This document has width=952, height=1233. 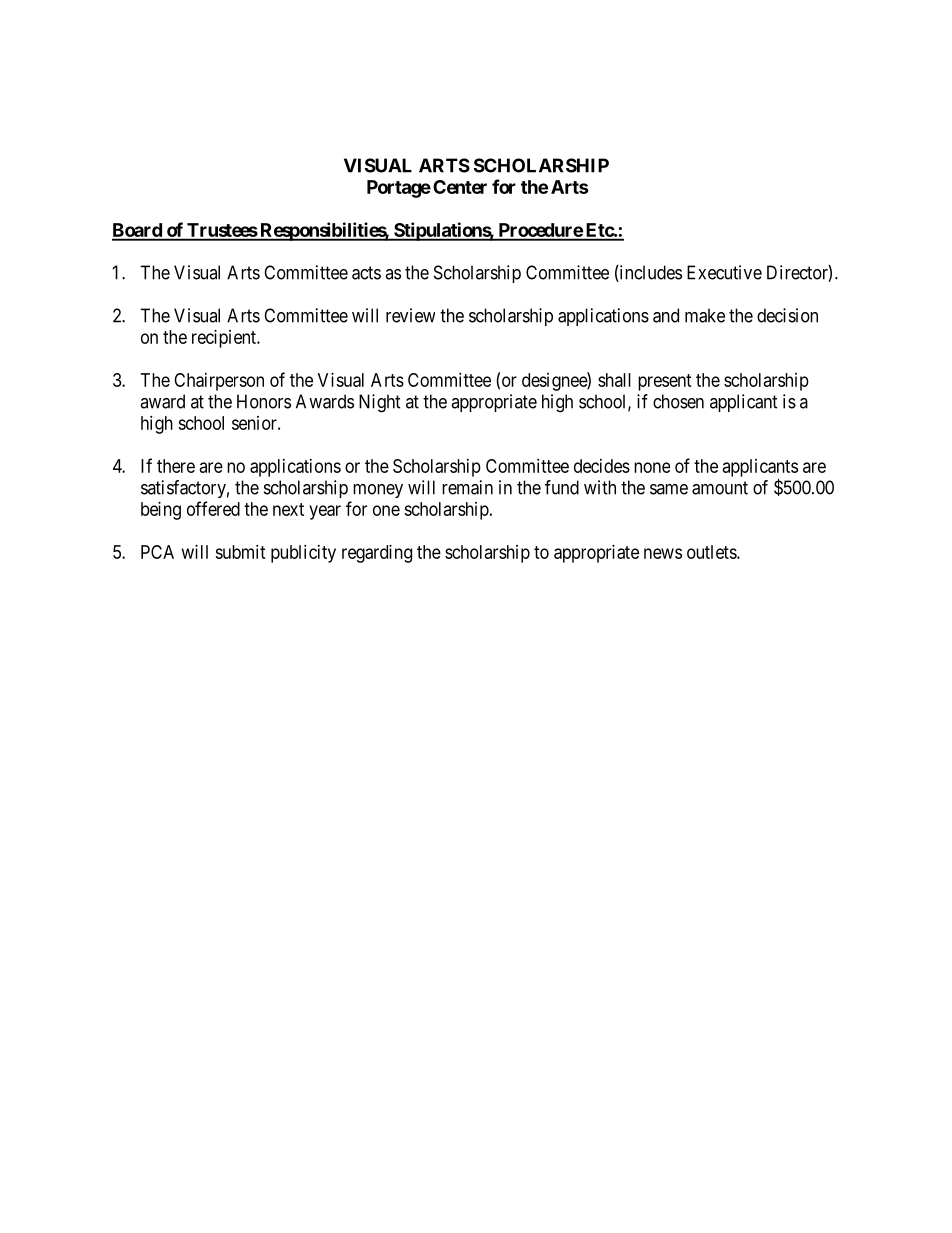 What do you see at coordinates (787, 315) in the document?
I see `decision` at bounding box center [787, 315].
